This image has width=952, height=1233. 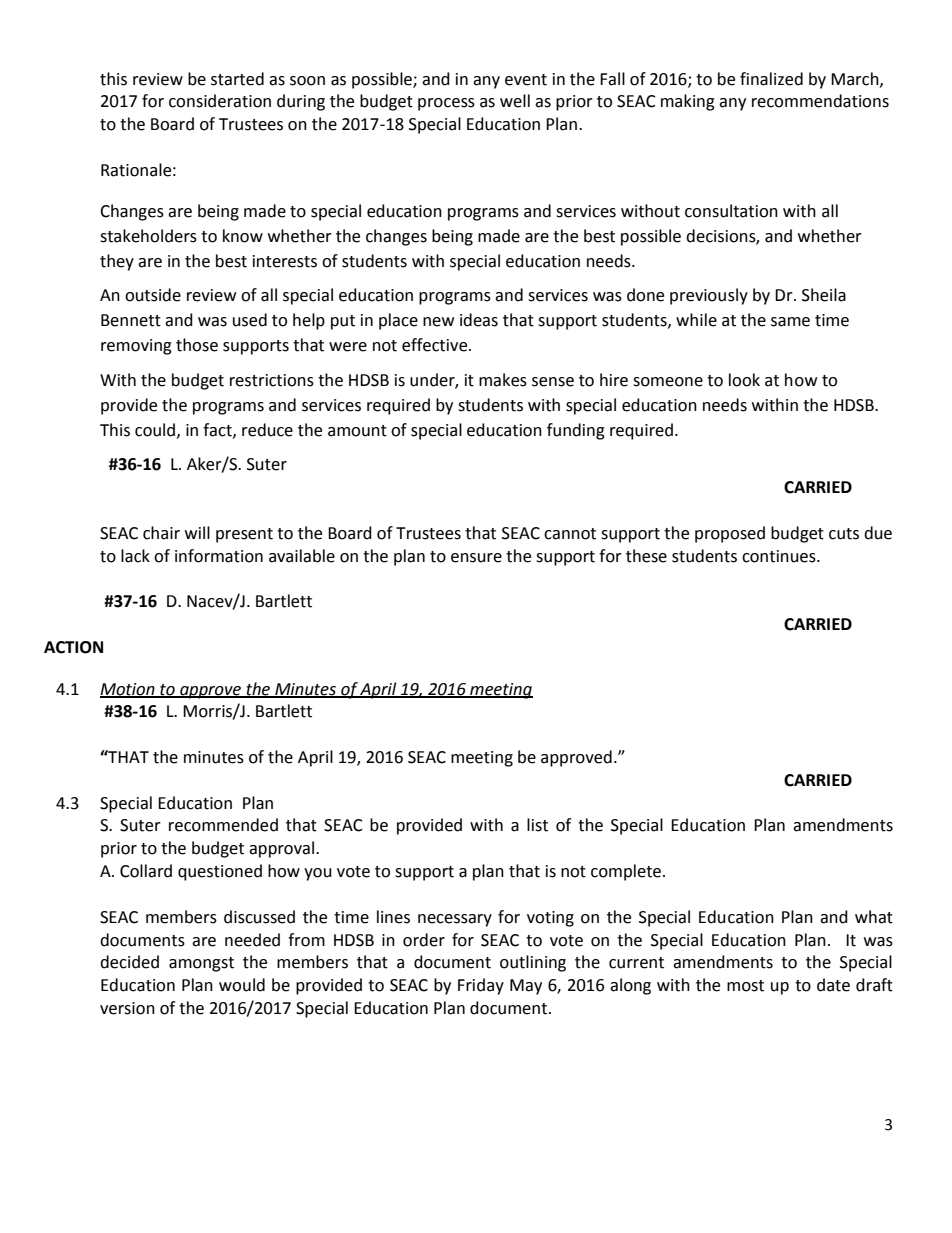 What do you see at coordinates (820, 101) in the image?
I see `recommendations` at bounding box center [820, 101].
